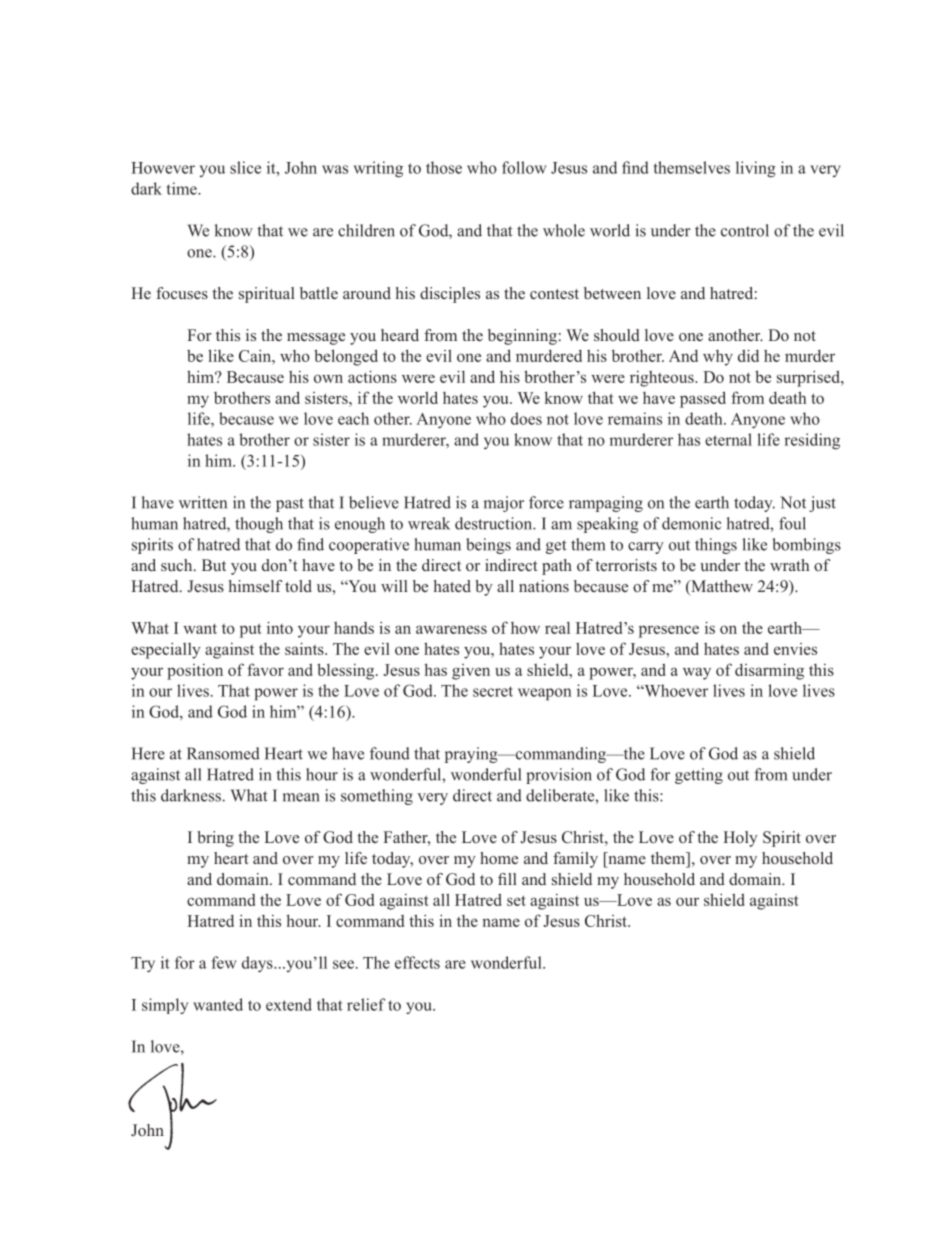  What do you see at coordinates (452, 586) in the screenshot?
I see `hated` at bounding box center [452, 586].
